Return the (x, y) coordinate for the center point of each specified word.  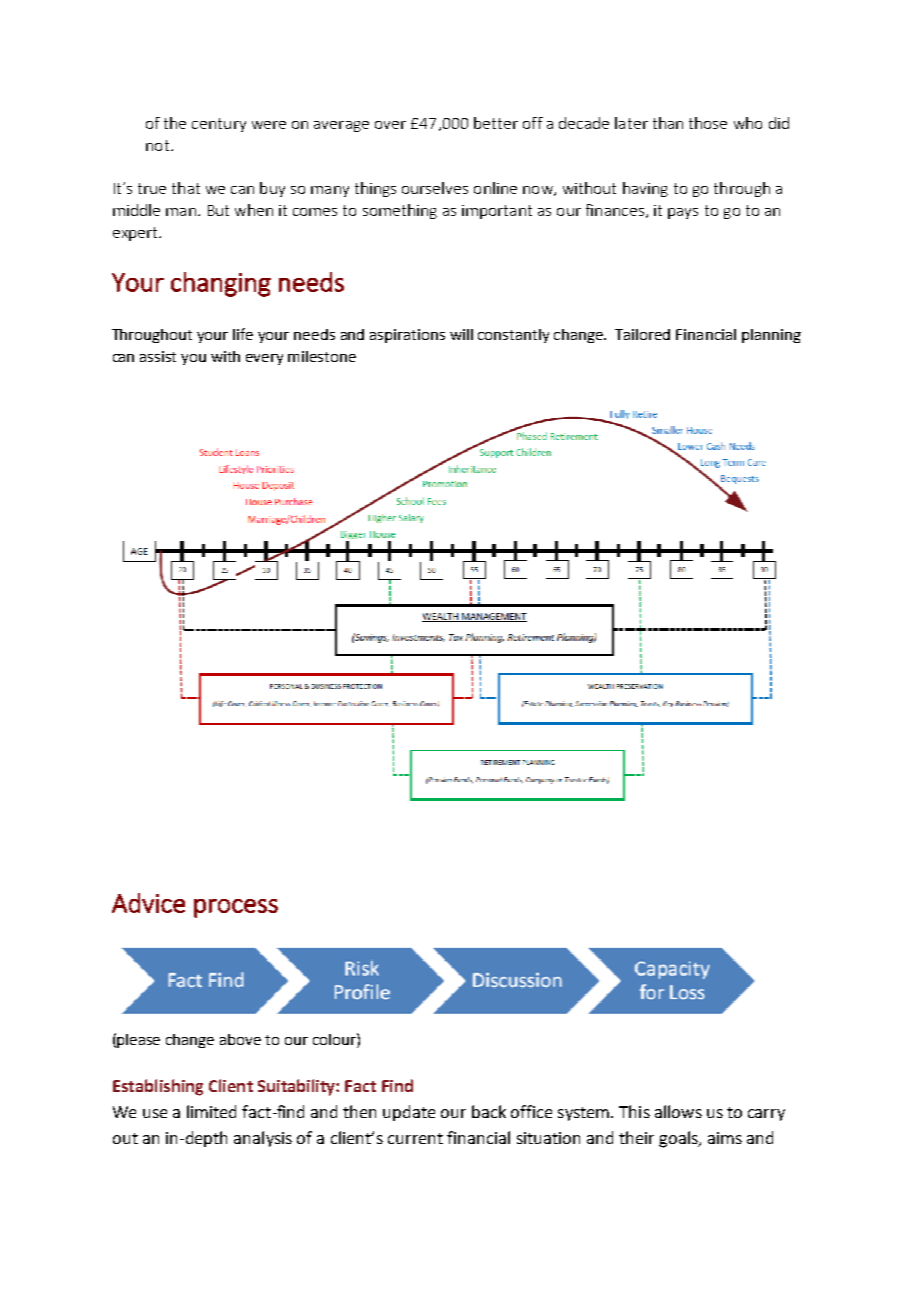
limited (211, 1111)
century (219, 125)
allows (678, 1111)
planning (771, 336)
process (236, 908)
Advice (148, 903)
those (708, 123)
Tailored (642, 334)
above (240, 1039)
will (461, 334)
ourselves (435, 188)
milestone (322, 356)
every (264, 359)
